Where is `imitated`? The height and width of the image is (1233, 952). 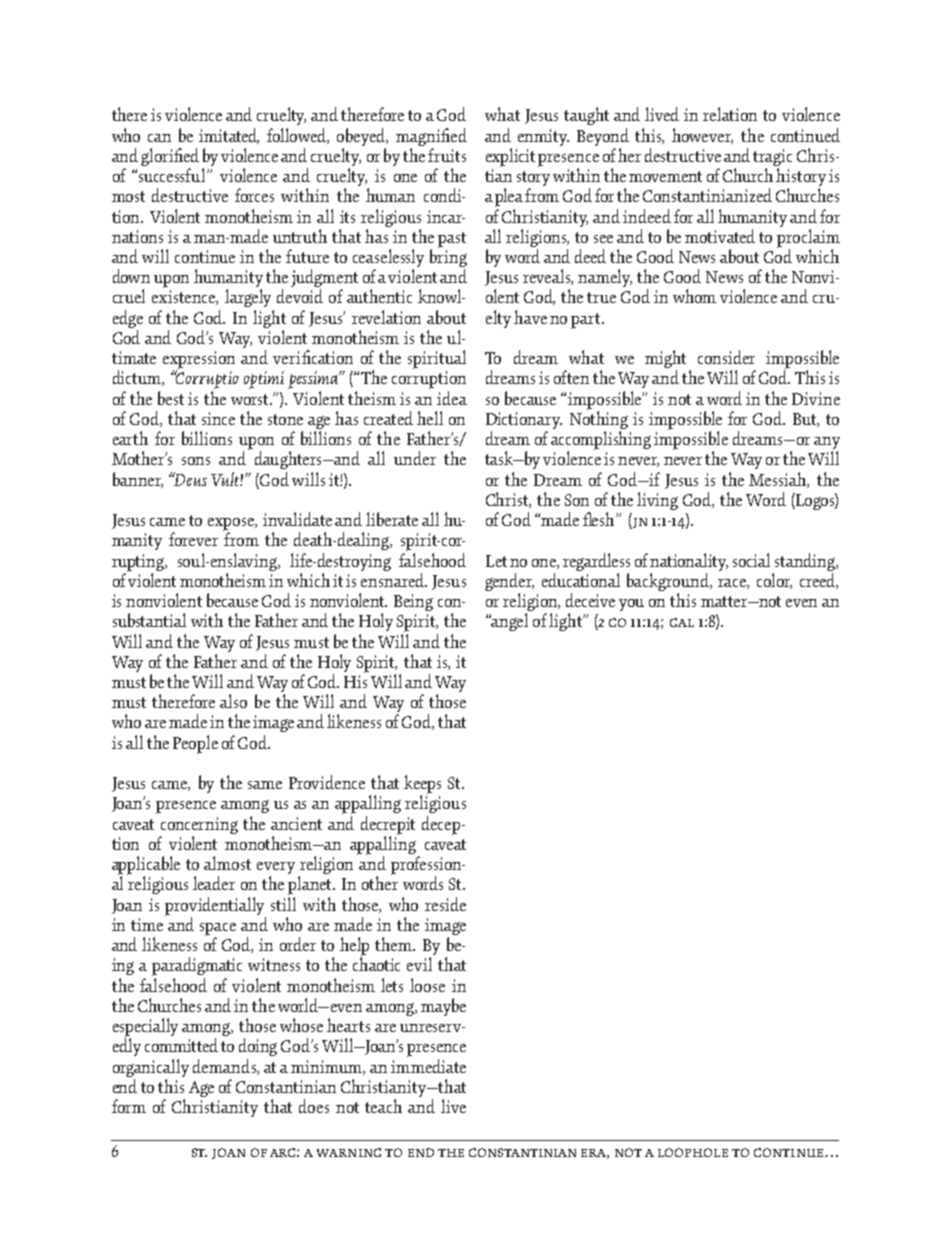 imitated is located at coordinates (229, 136).
